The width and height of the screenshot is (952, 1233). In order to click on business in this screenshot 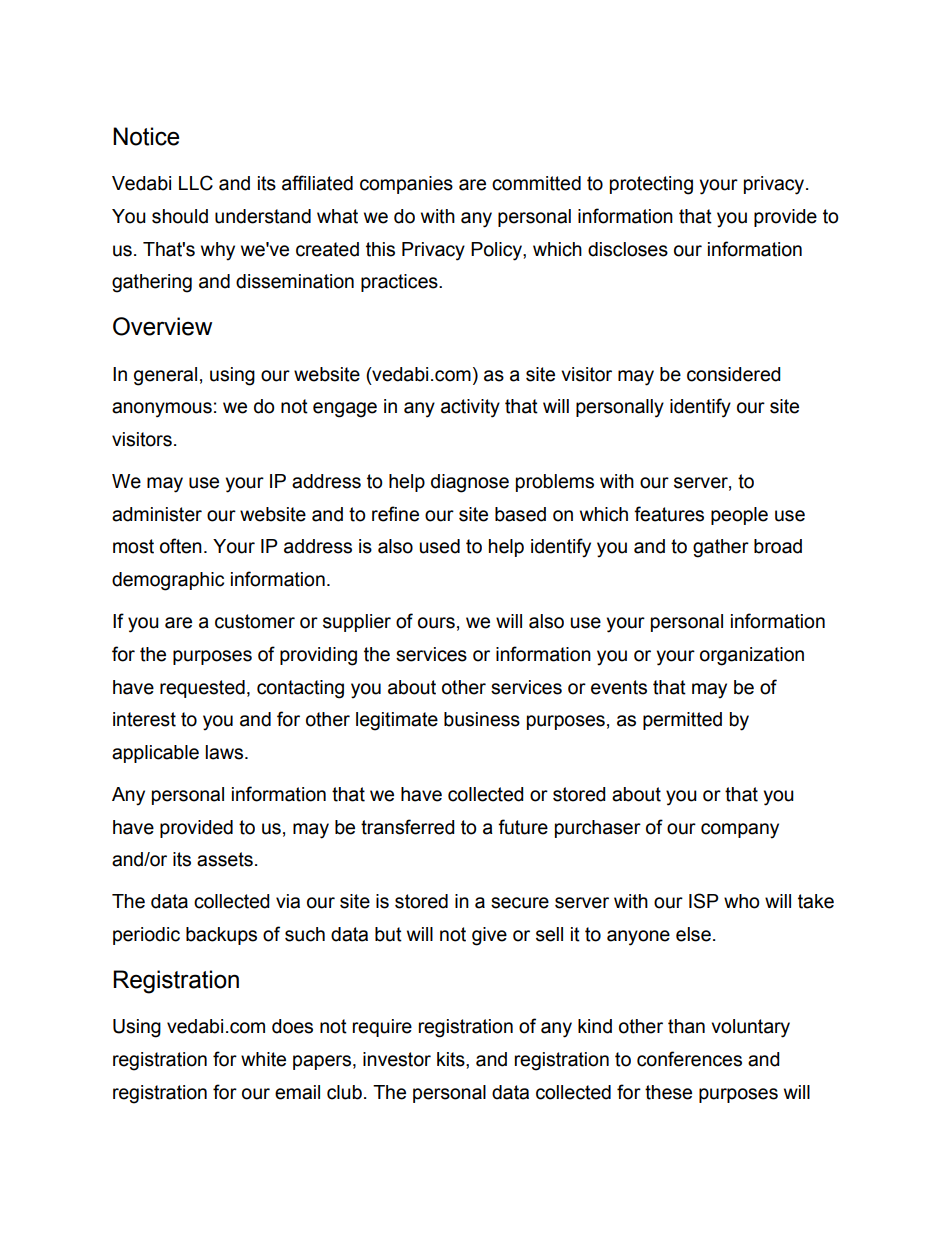, I will do `click(482, 719)`.
